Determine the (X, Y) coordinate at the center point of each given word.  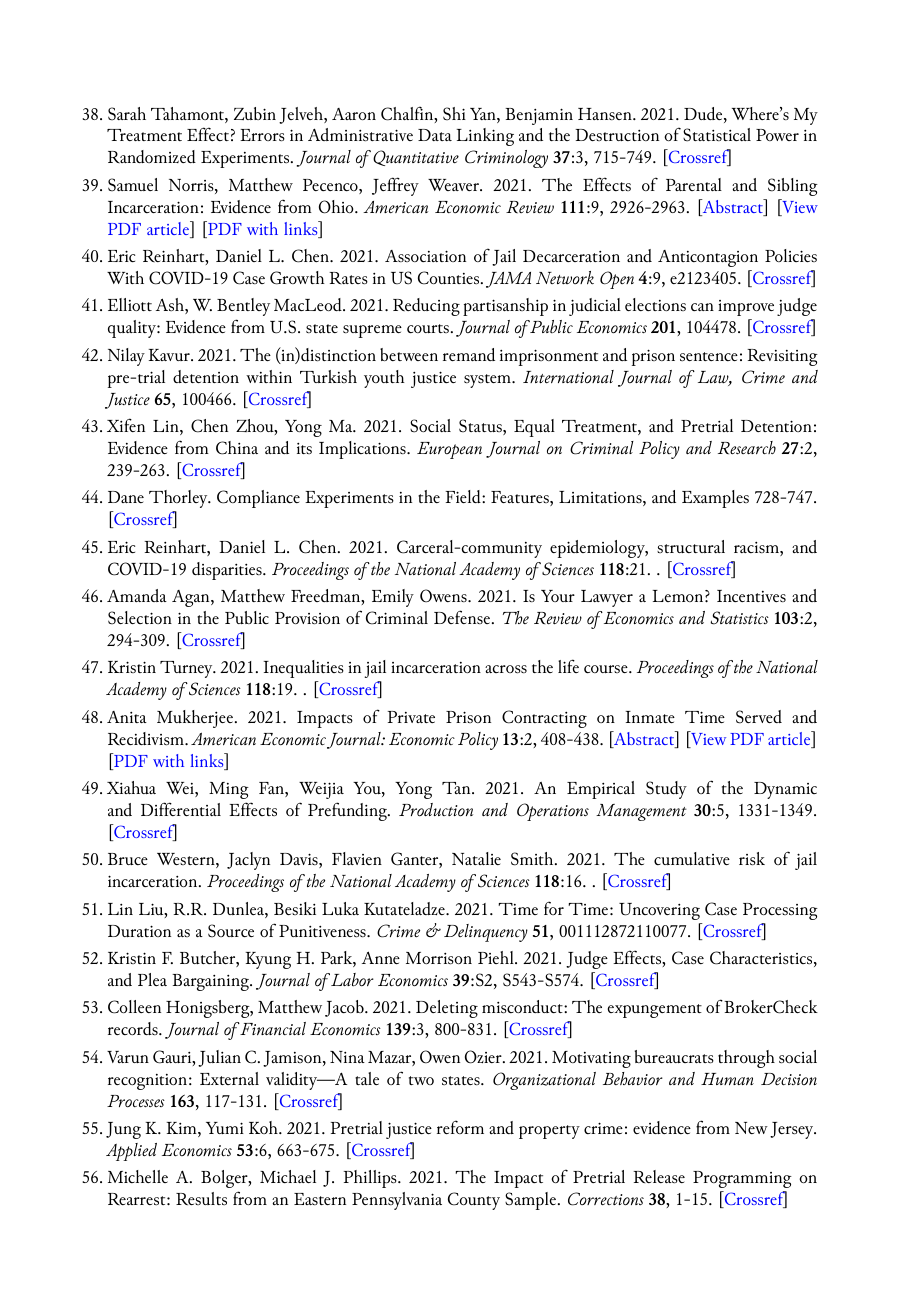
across (506, 669)
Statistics (740, 618)
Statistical (717, 135)
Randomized (152, 156)
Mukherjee (195, 719)
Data (435, 135)
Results (201, 1198)
